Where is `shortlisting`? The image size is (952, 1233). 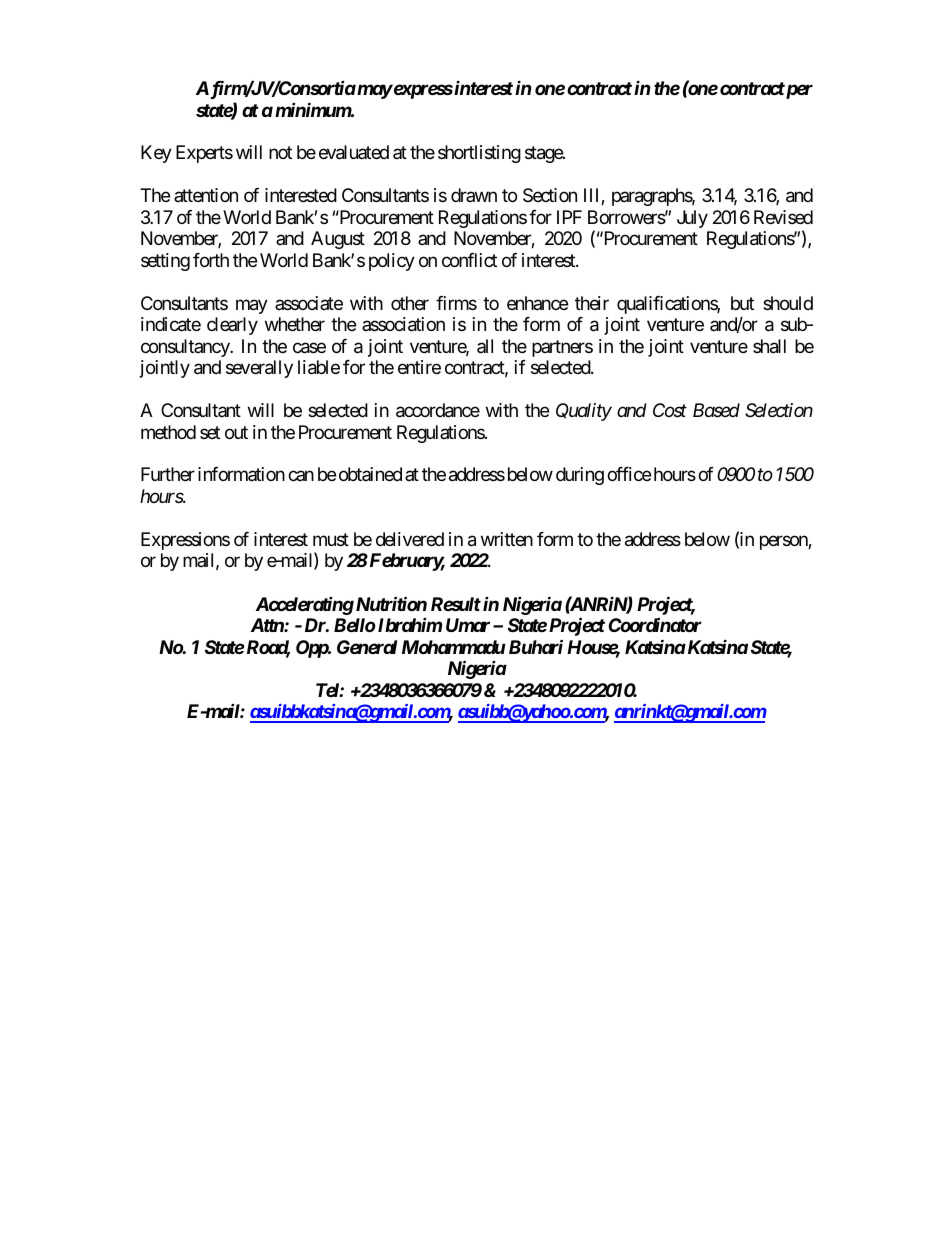
shortlisting is located at coordinates (479, 154).
